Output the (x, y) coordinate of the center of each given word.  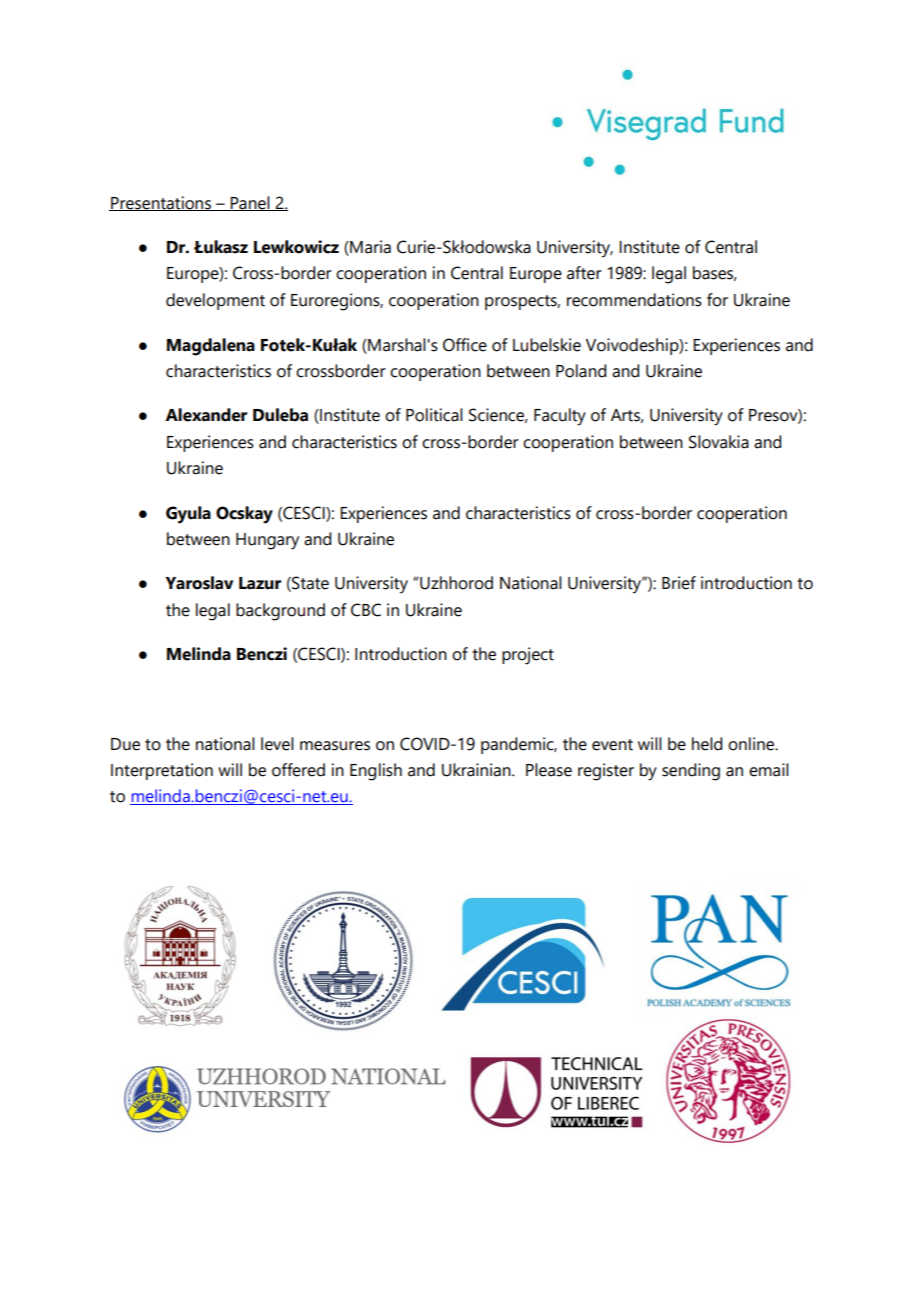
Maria (369, 248)
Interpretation (162, 771)
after (584, 273)
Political (434, 415)
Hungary (267, 541)
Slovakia (719, 442)
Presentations (161, 203)
